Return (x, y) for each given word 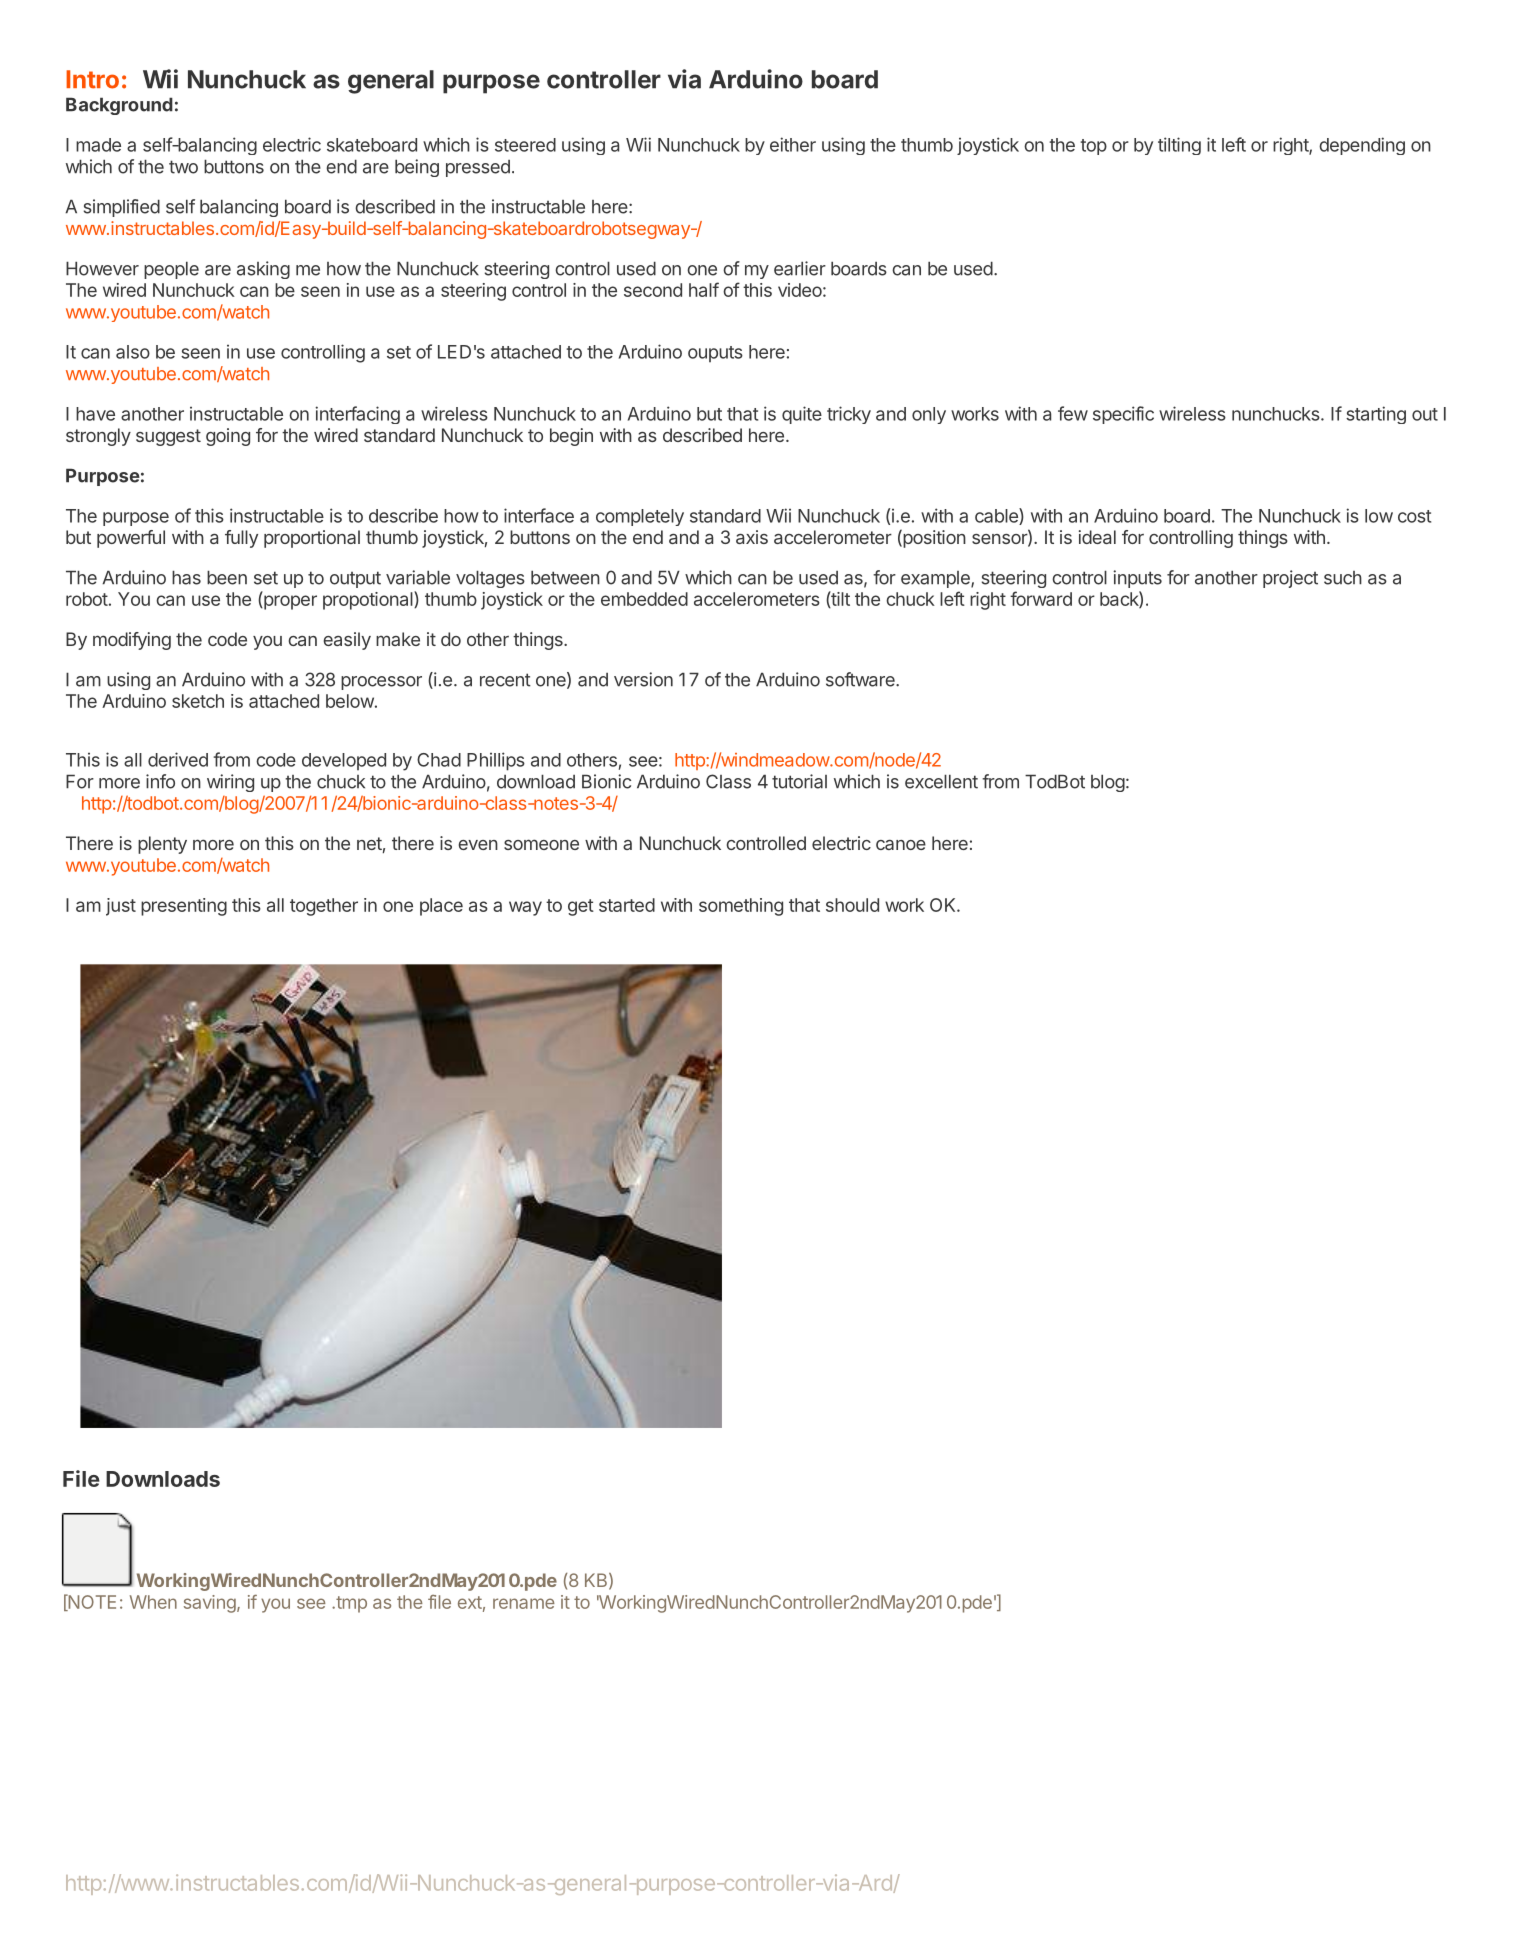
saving (211, 1604)
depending (1362, 146)
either (793, 144)
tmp (350, 1604)
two (183, 167)
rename (524, 1603)
